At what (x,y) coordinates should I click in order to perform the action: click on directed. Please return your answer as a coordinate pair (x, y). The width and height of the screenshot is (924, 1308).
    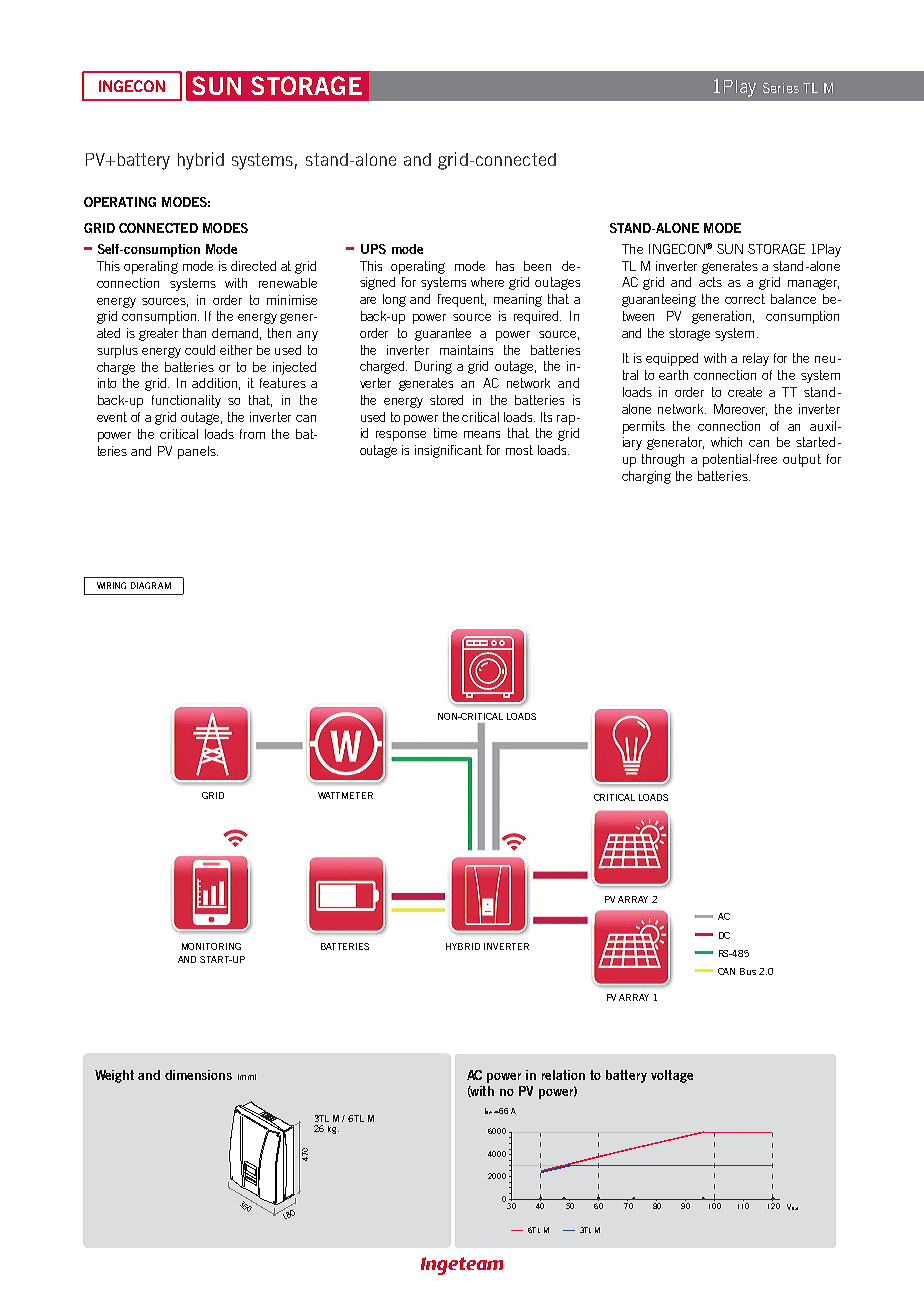
    Looking at the image, I should click on (253, 266).
